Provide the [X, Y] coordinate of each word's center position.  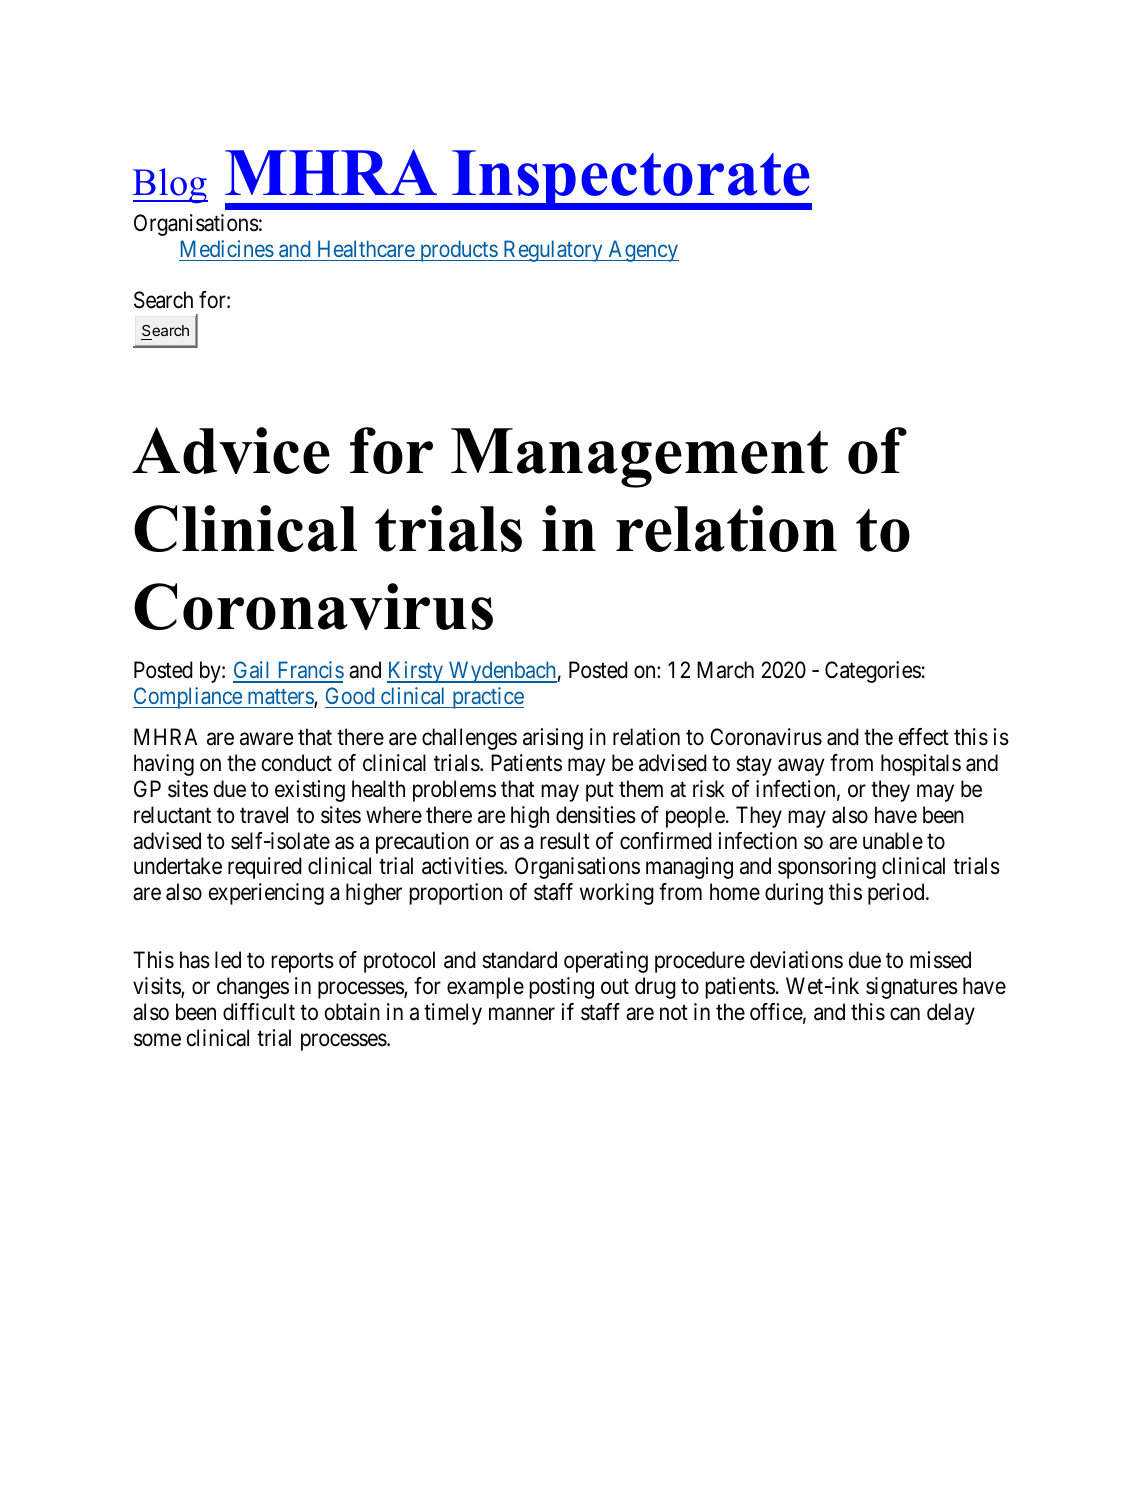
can [905, 1014]
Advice [231, 450]
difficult [259, 1012]
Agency [642, 251]
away [801, 767]
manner [522, 1014]
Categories [873, 672]
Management [639, 458]
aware [266, 739]
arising [553, 739]
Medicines [227, 248]
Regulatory [553, 251]
